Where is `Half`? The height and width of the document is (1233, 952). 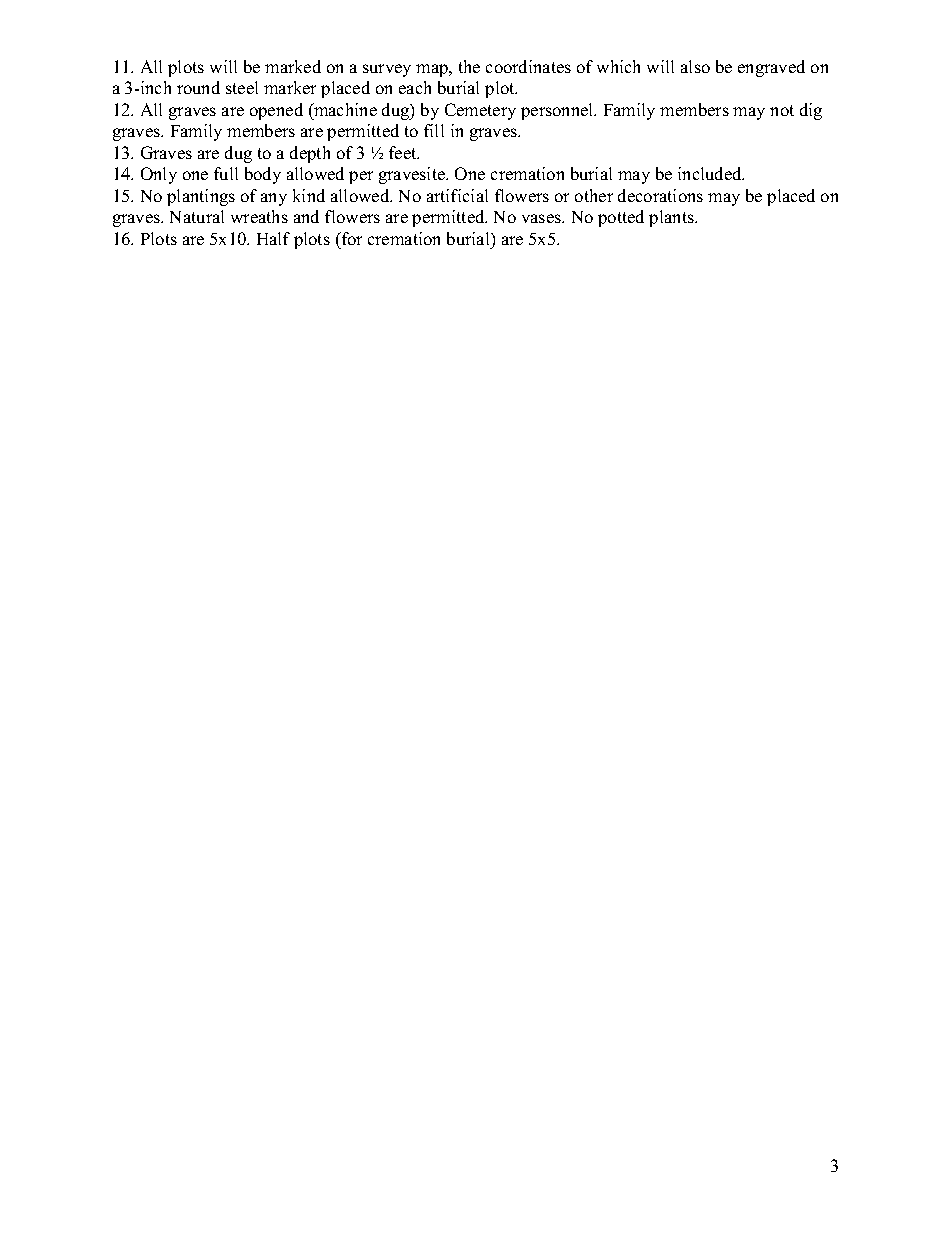 Half is located at coordinates (273, 238).
